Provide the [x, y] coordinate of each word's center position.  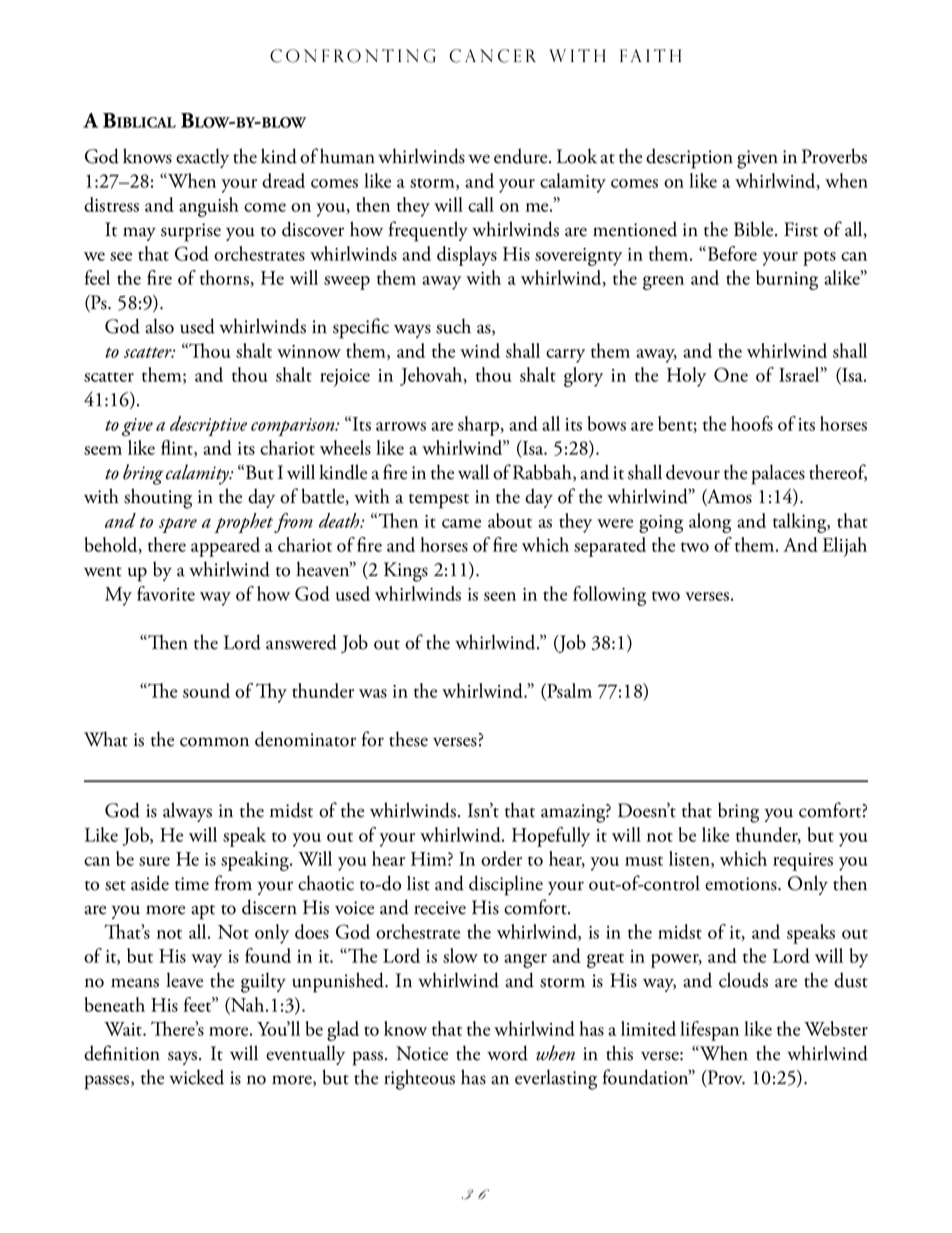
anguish [209, 207]
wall [473, 472]
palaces [778, 474]
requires [803, 862]
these [408, 739]
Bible [755, 229]
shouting [158, 498]
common [214, 742]
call [481, 204]
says [184, 1058]
